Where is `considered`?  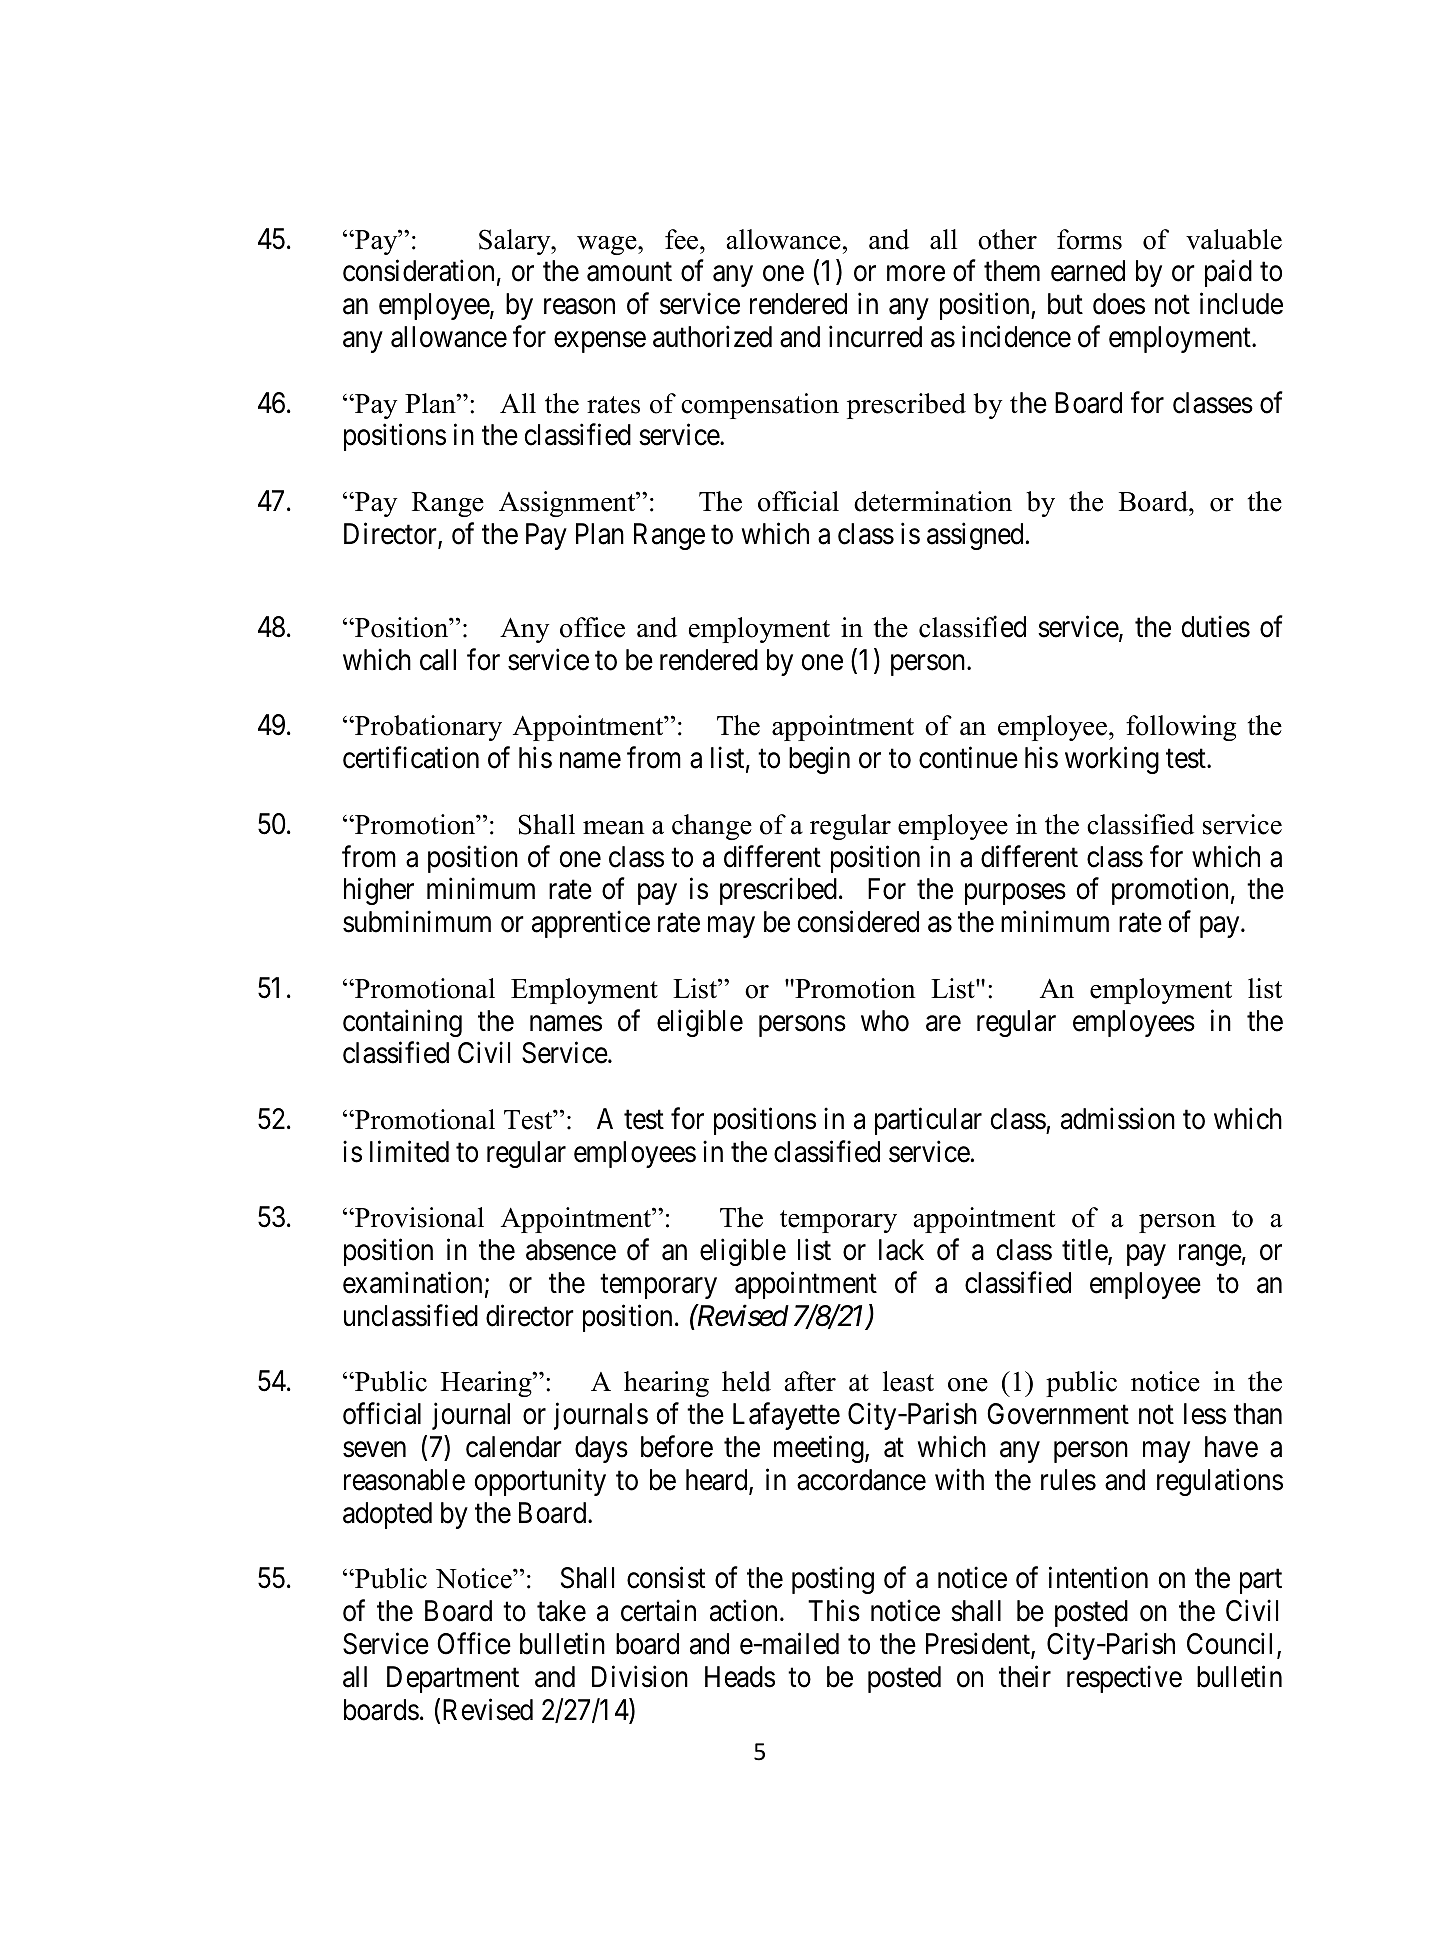
considered is located at coordinates (858, 922).
